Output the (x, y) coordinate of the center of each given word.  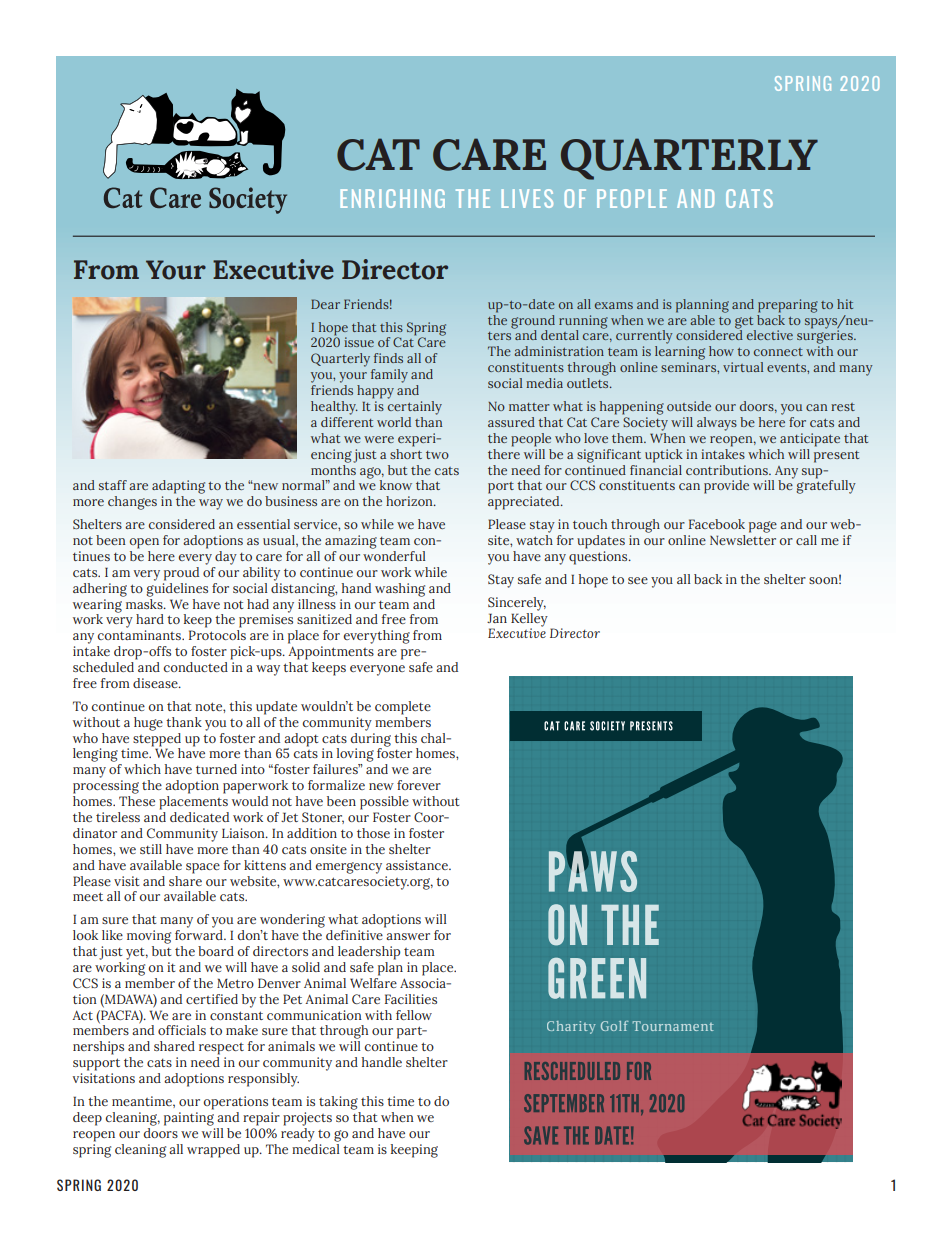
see (638, 580)
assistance (418, 865)
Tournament (673, 1026)
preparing (788, 306)
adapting (178, 487)
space (203, 868)
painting (189, 1119)
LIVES (527, 198)
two (437, 455)
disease (156, 683)
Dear (325, 304)
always (717, 424)
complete (403, 708)
